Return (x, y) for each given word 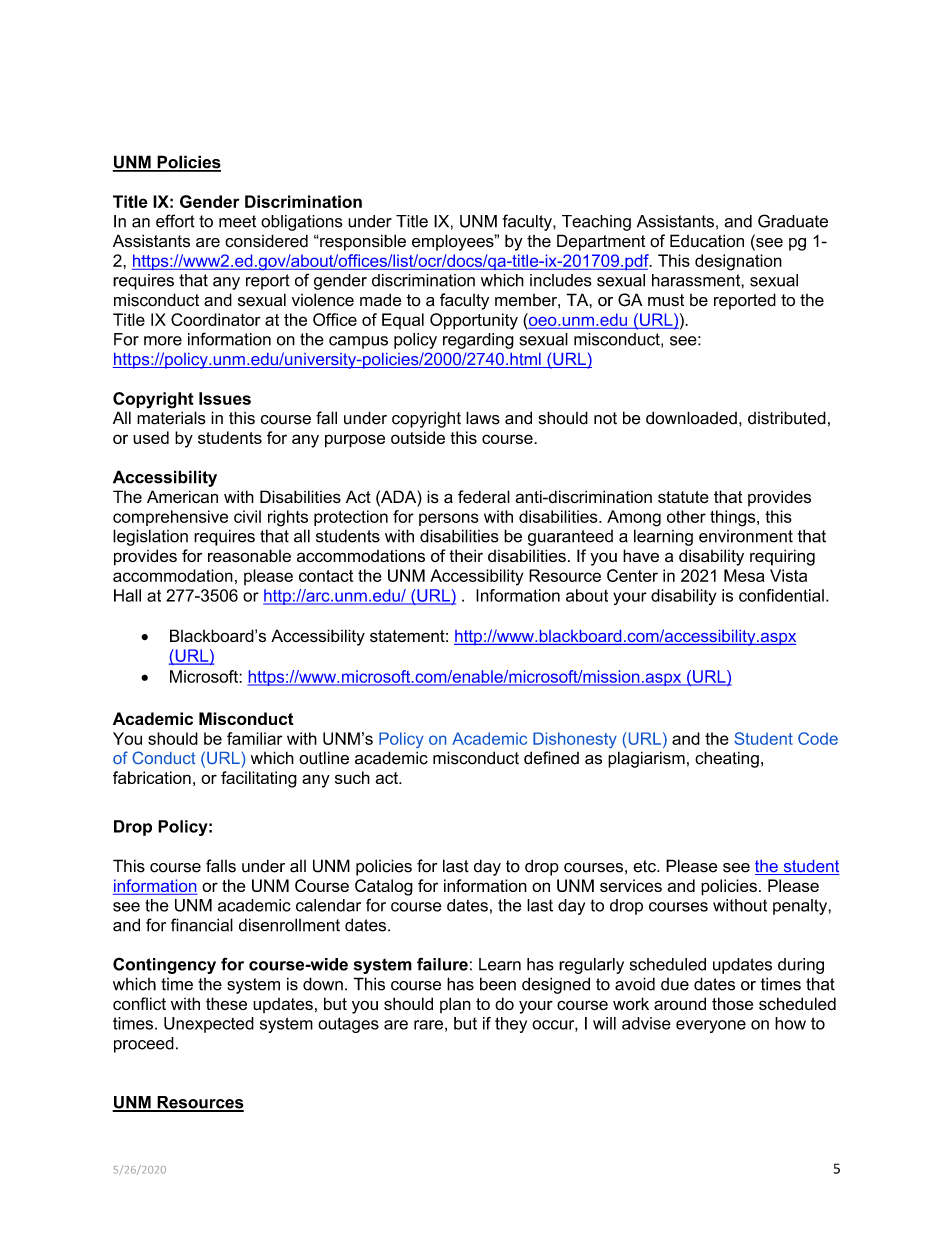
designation (738, 262)
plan (455, 1005)
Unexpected (209, 1025)
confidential (781, 595)
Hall (127, 595)
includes (561, 280)
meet (237, 221)
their (466, 555)
